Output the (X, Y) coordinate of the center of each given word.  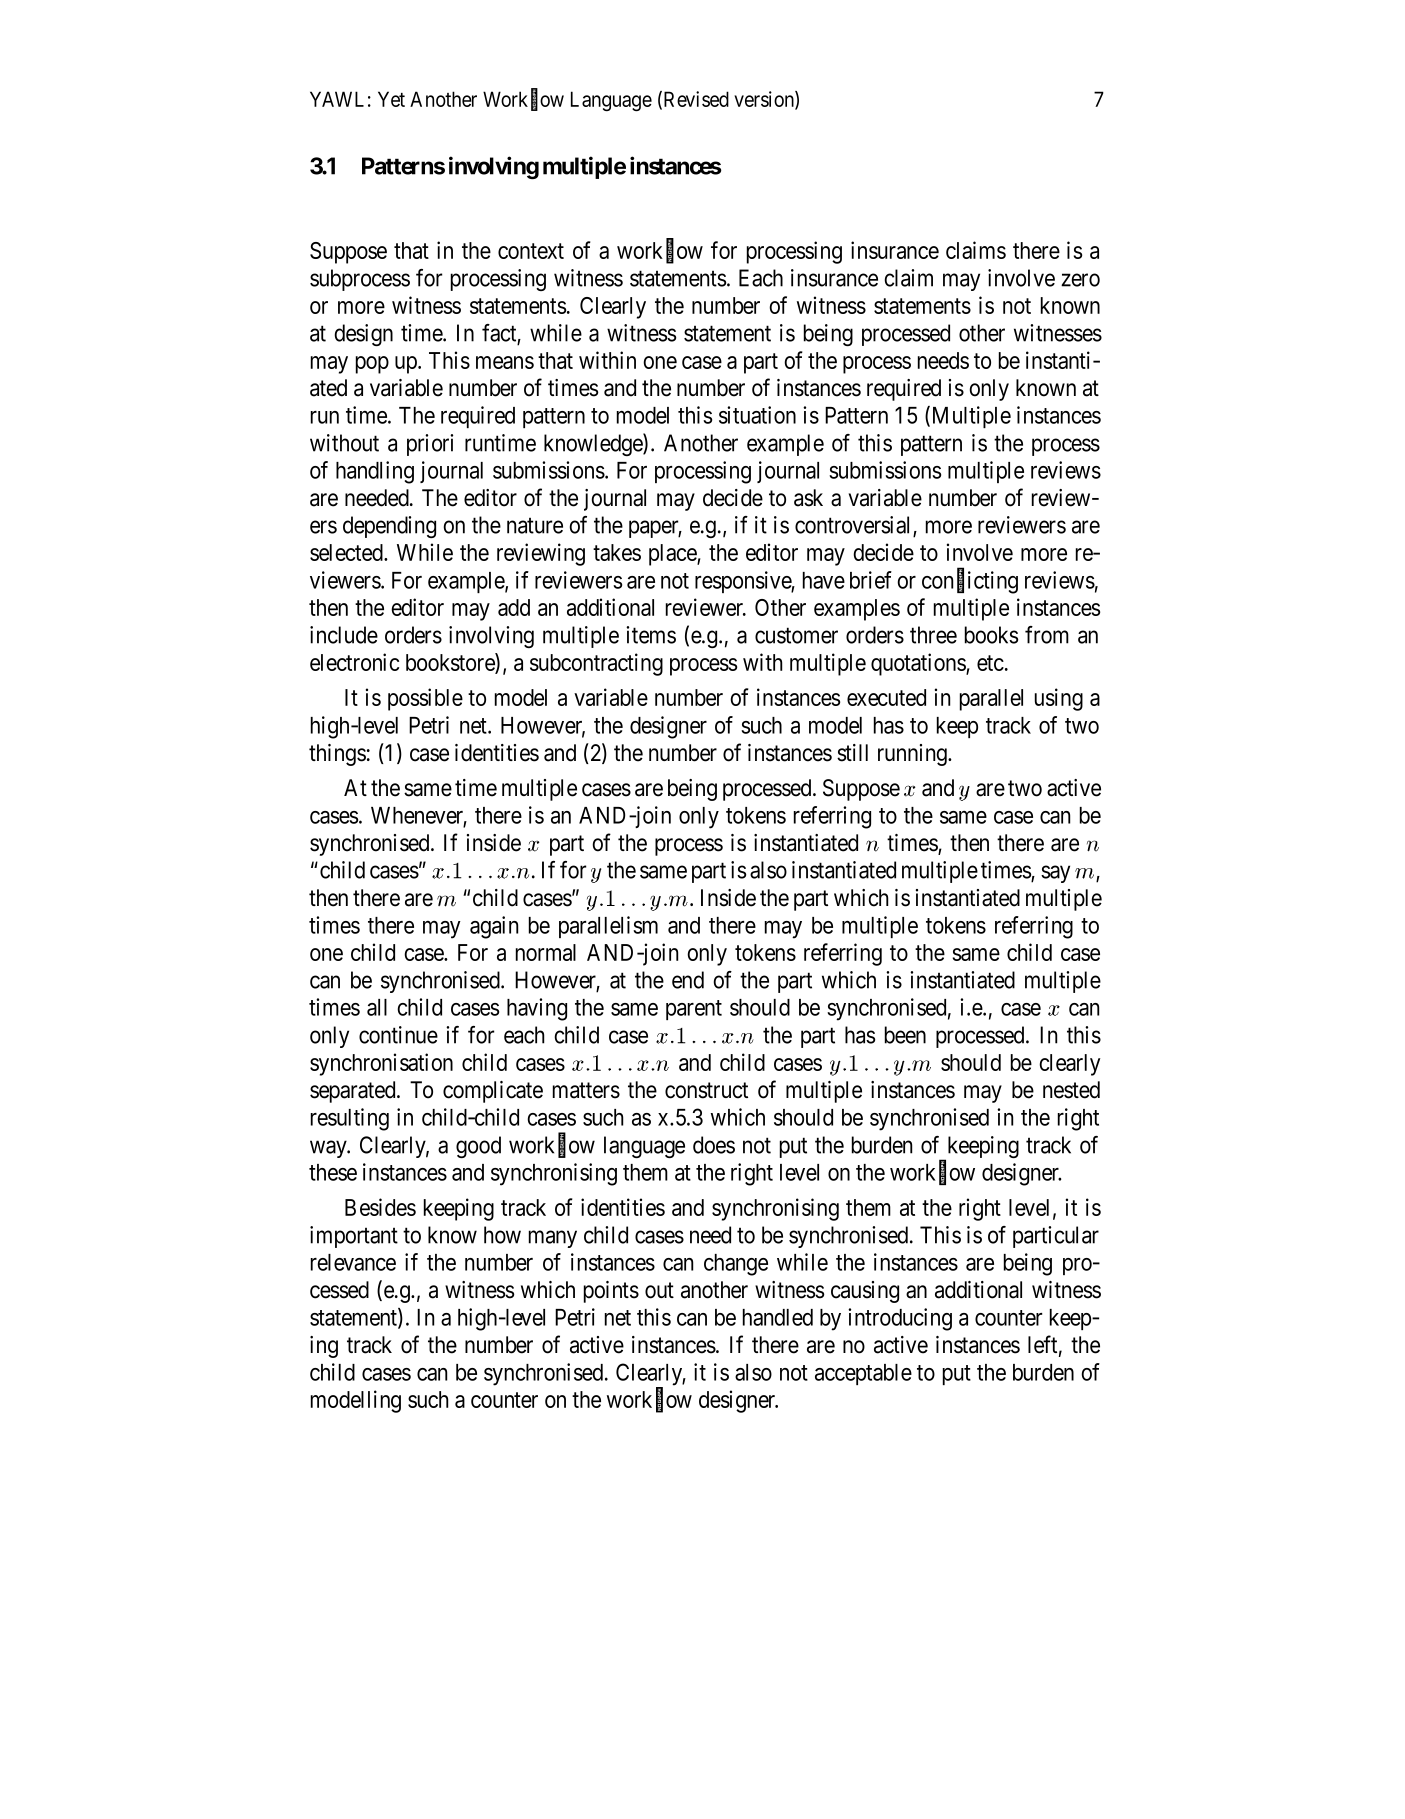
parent (694, 1010)
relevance (353, 1262)
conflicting (970, 582)
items (651, 635)
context (531, 251)
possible (425, 699)
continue (398, 1035)
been (905, 1035)
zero (1080, 280)
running (913, 755)
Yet (391, 99)
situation (757, 415)
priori (430, 445)
